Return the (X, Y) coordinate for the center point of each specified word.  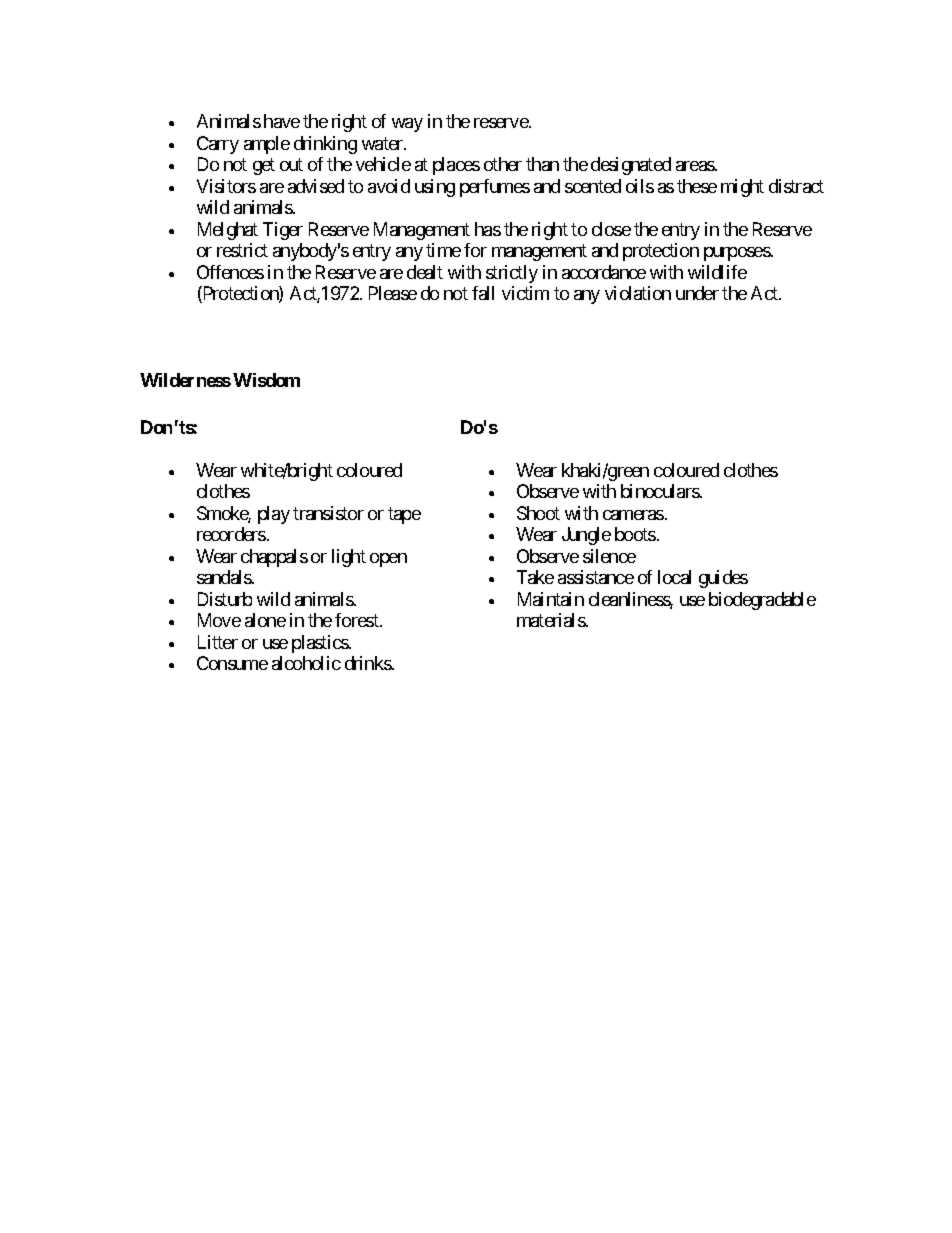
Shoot (538, 513)
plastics (320, 644)
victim (525, 293)
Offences (230, 272)
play (274, 515)
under (697, 293)
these (697, 186)
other (503, 164)
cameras (633, 515)
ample (267, 145)
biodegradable (762, 601)
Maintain (551, 599)
